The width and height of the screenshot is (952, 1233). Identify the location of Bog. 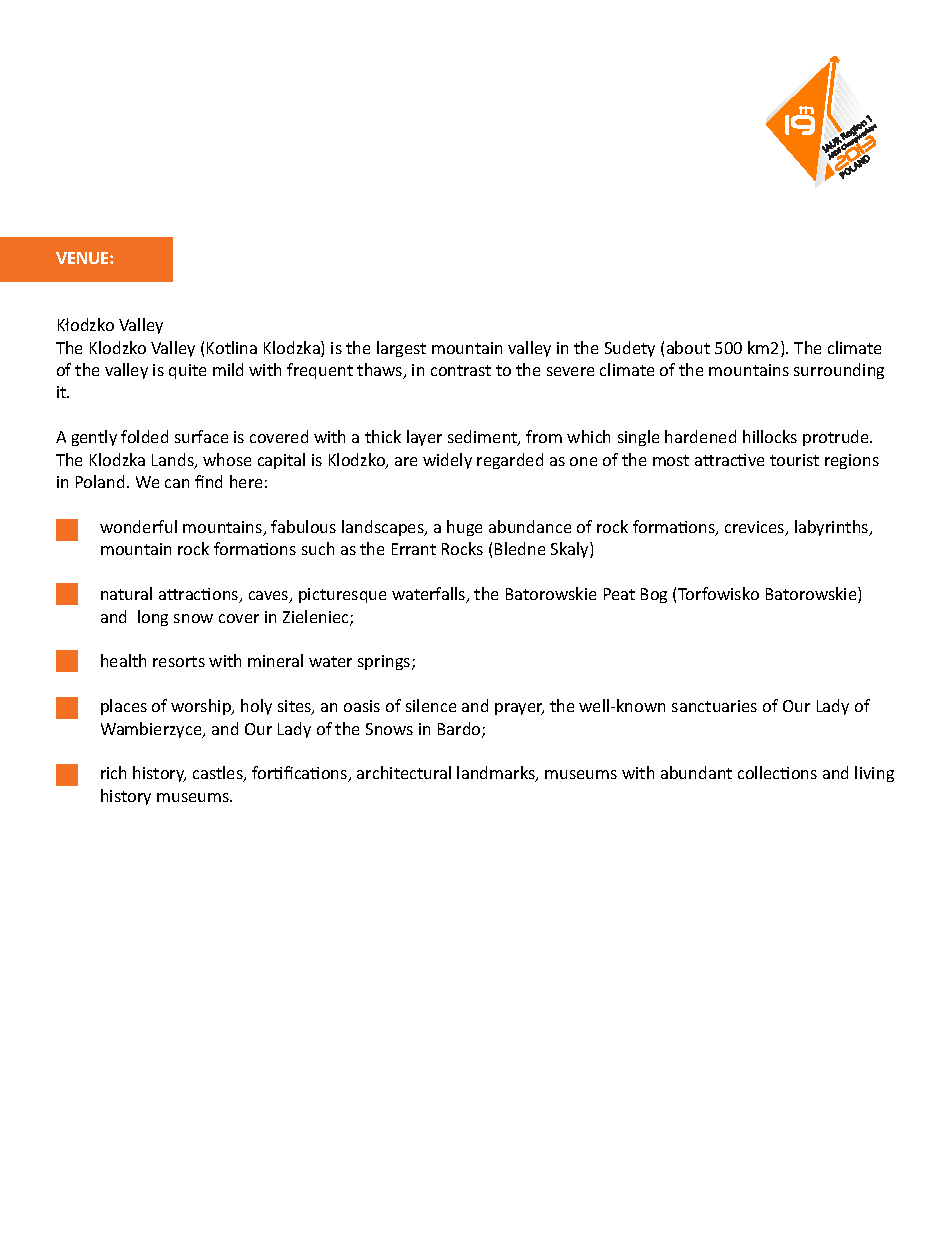
(654, 595).
